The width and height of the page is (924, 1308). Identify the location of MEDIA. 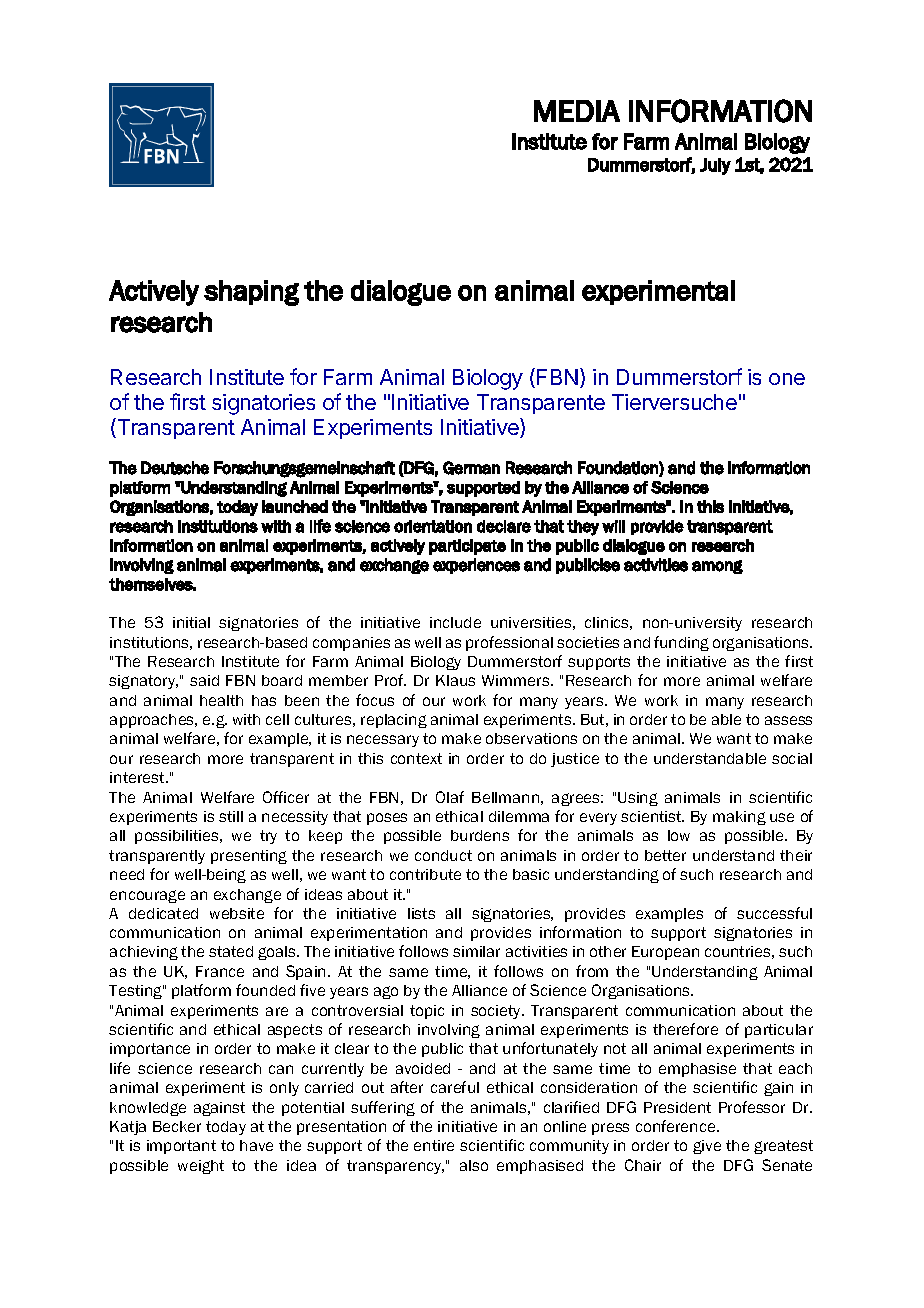
(577, 111).
